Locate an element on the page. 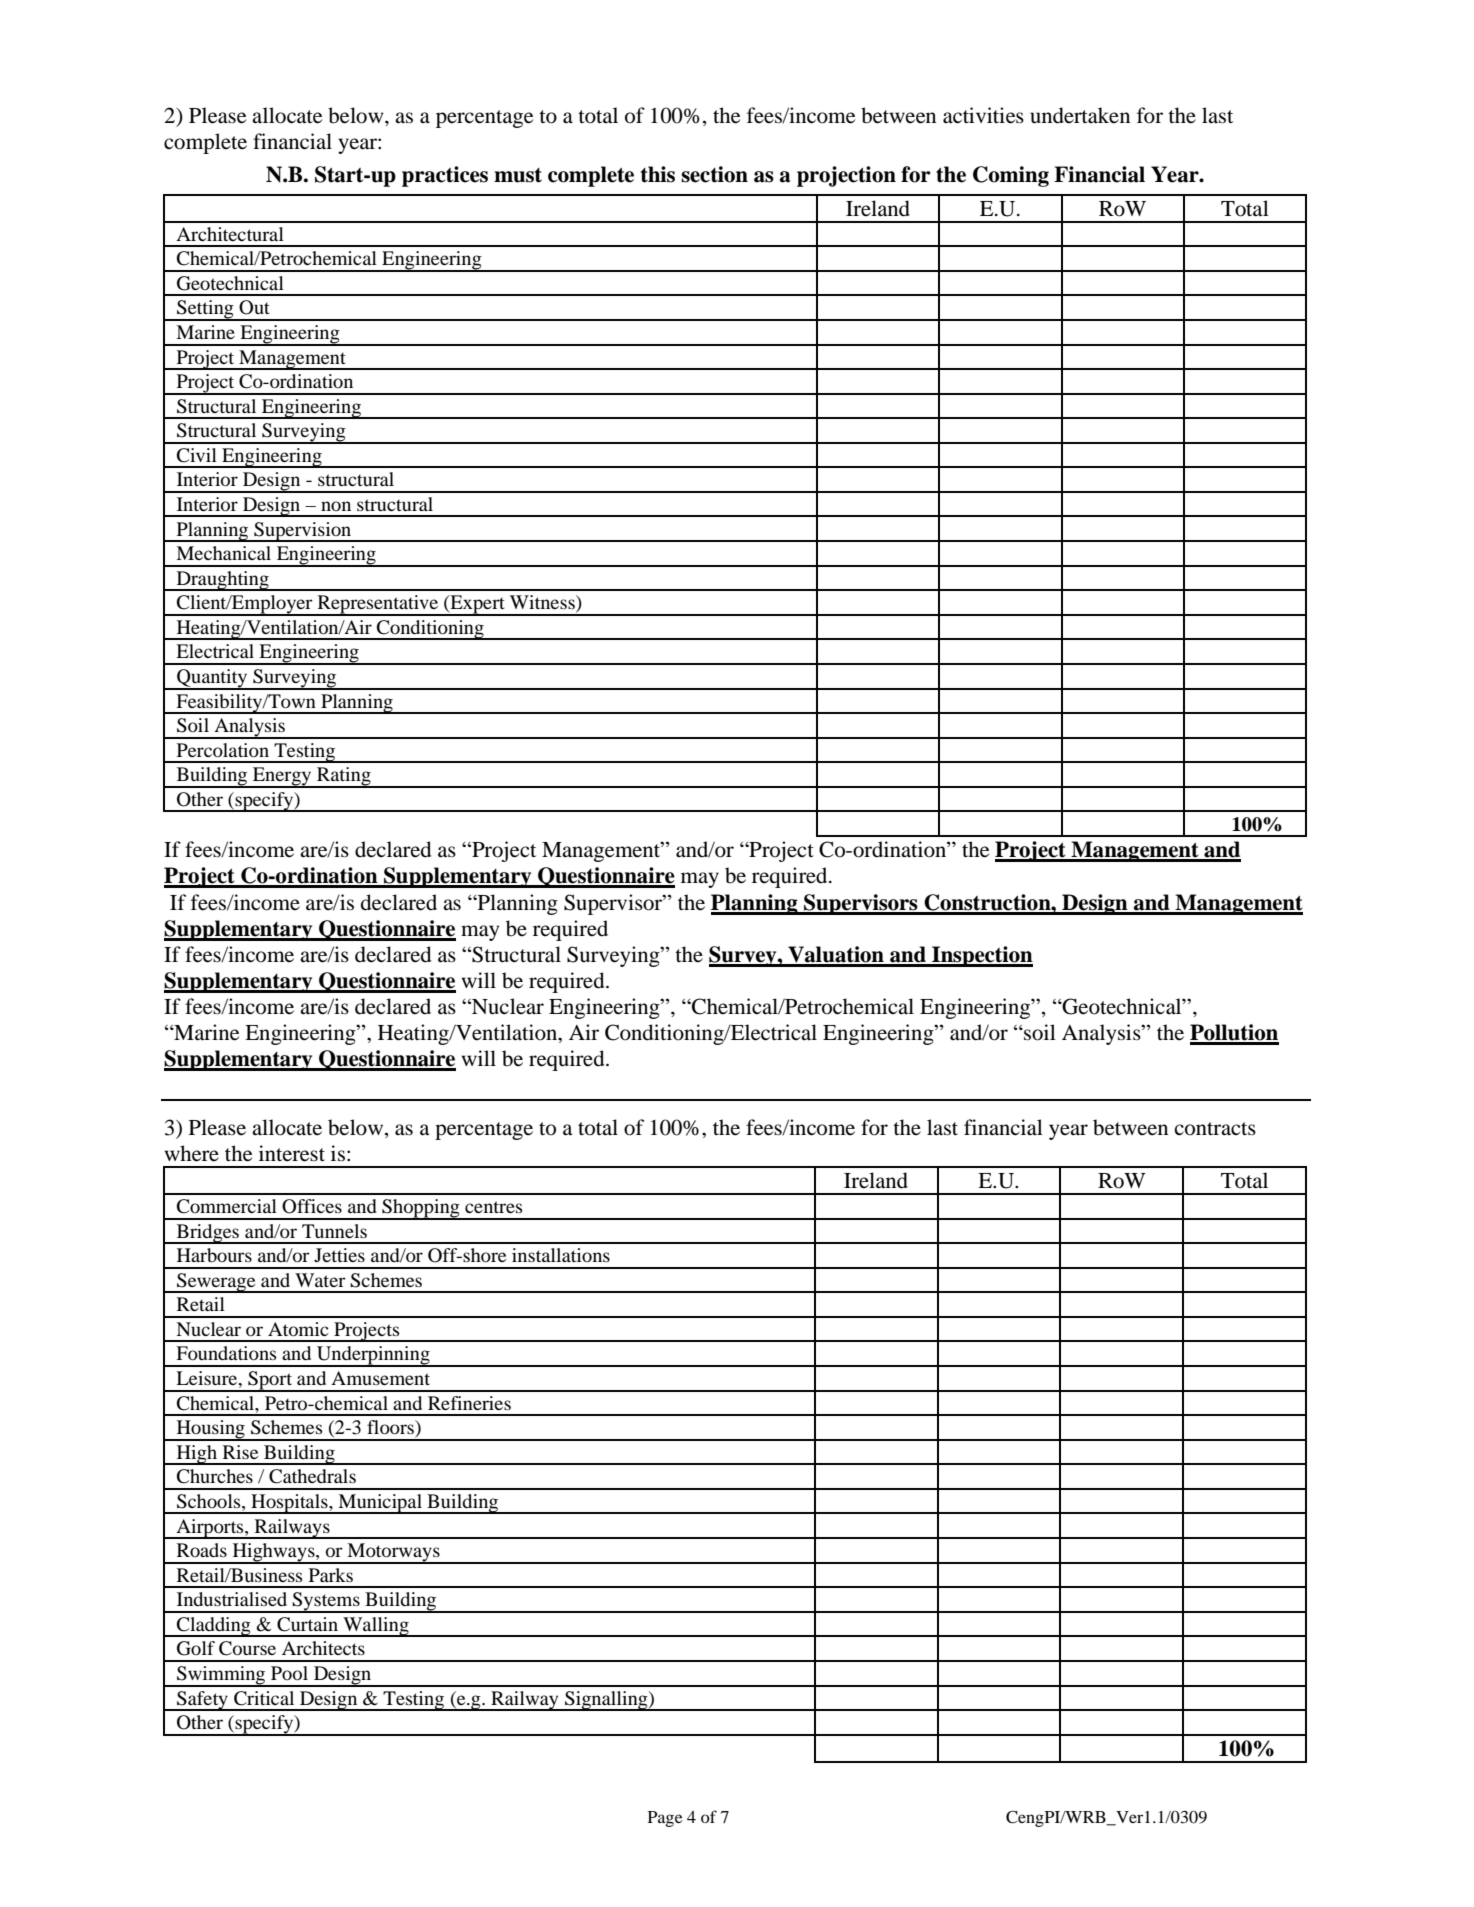 The image size is (1474, 1907). installations is located at coordinates (561, 1255).
